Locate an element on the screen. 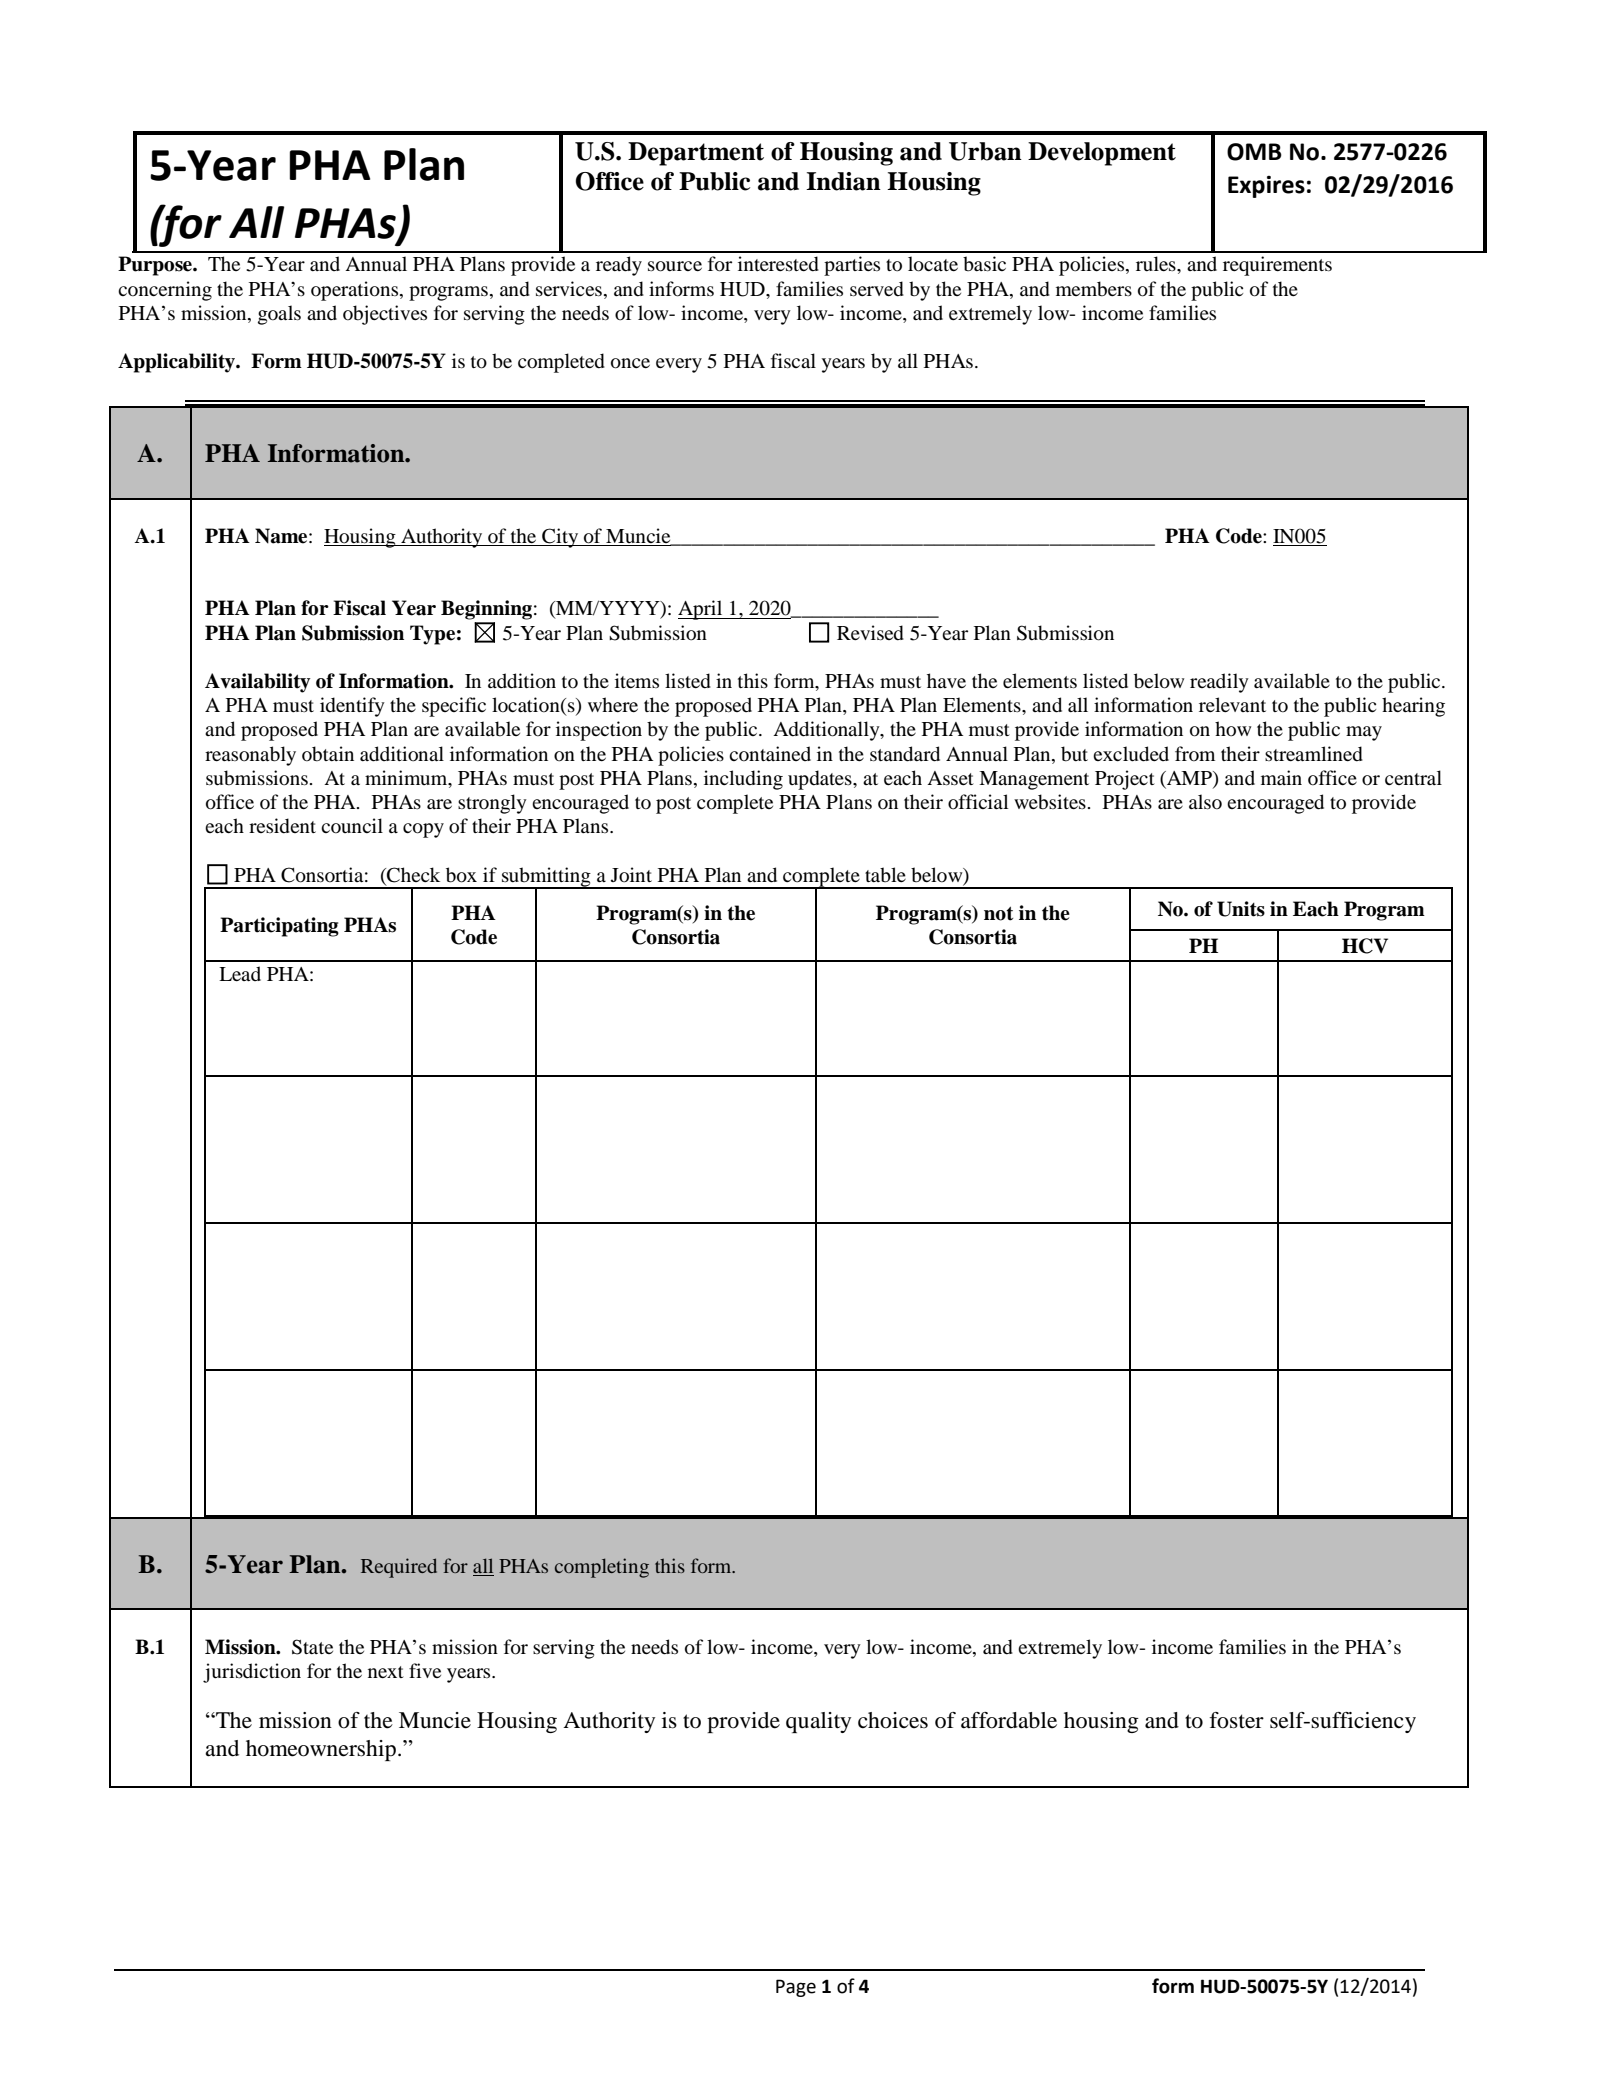 Image resolution: width=1611 pixels, height=2084 pixels. Indian is located at coordinates (843, 181).
